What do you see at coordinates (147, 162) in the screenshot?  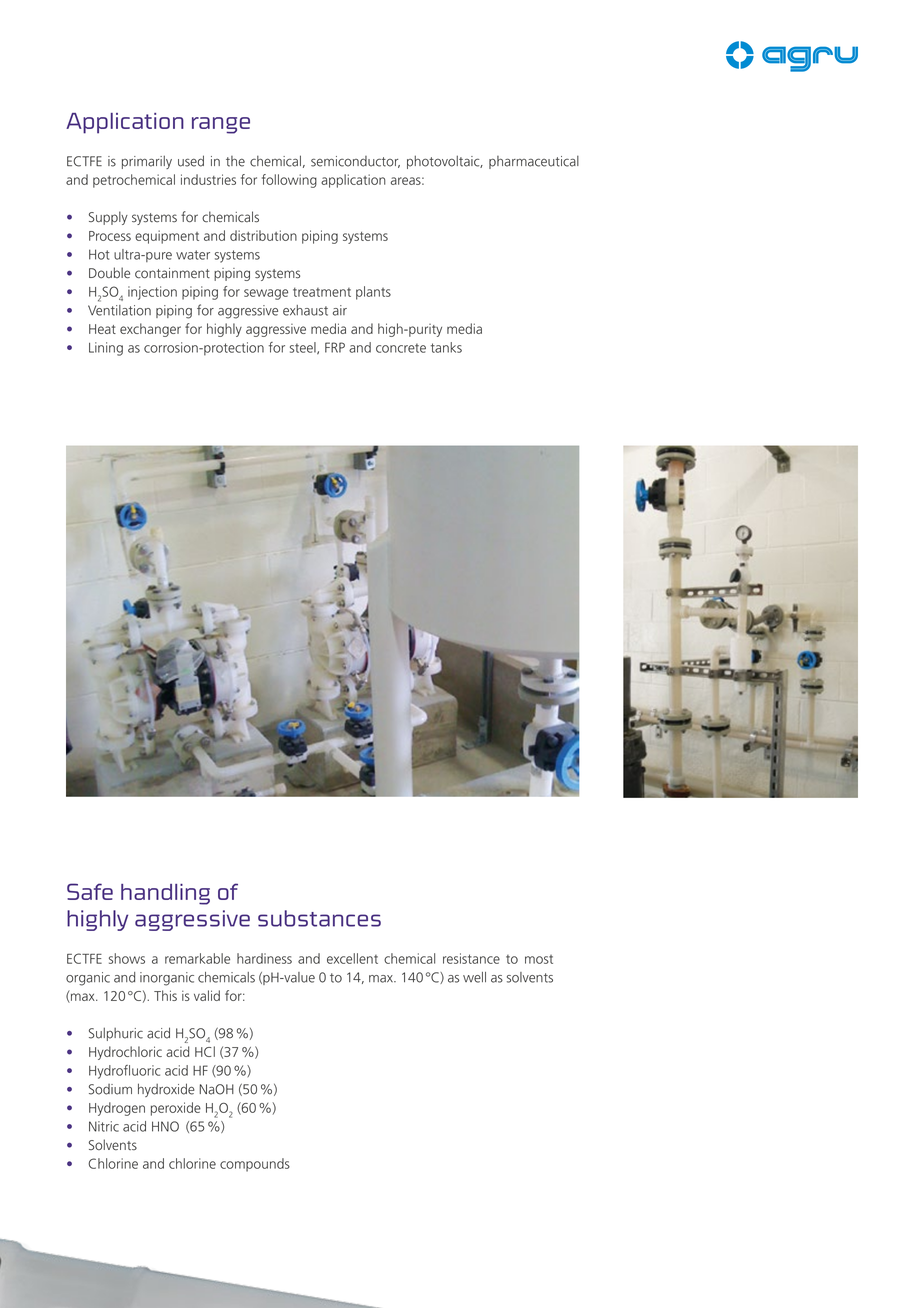 I see `primarily` at bounding box center [147, 162].
